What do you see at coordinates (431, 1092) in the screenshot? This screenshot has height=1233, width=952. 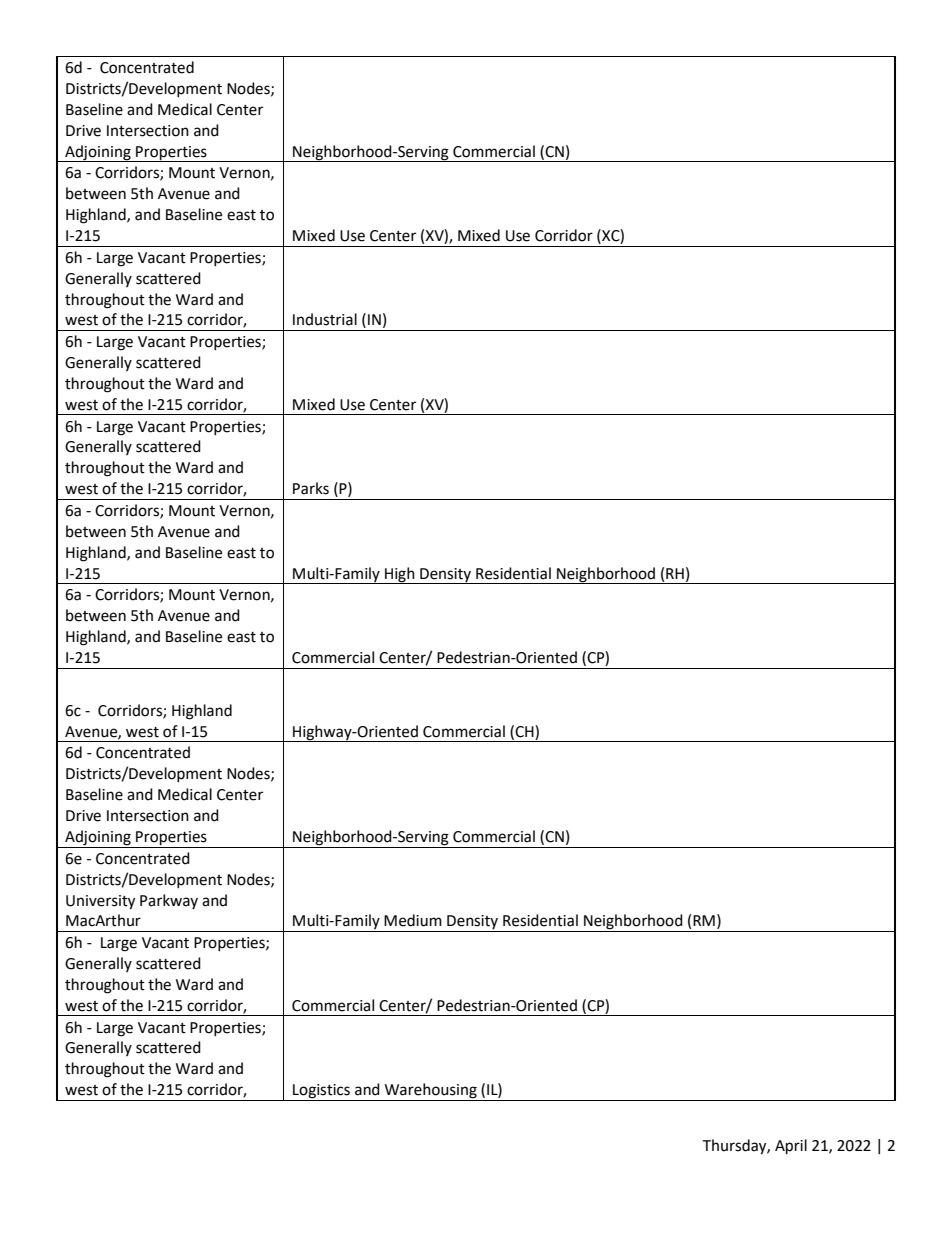 I see `Warehousing` at bounding box center [431, 1092].
